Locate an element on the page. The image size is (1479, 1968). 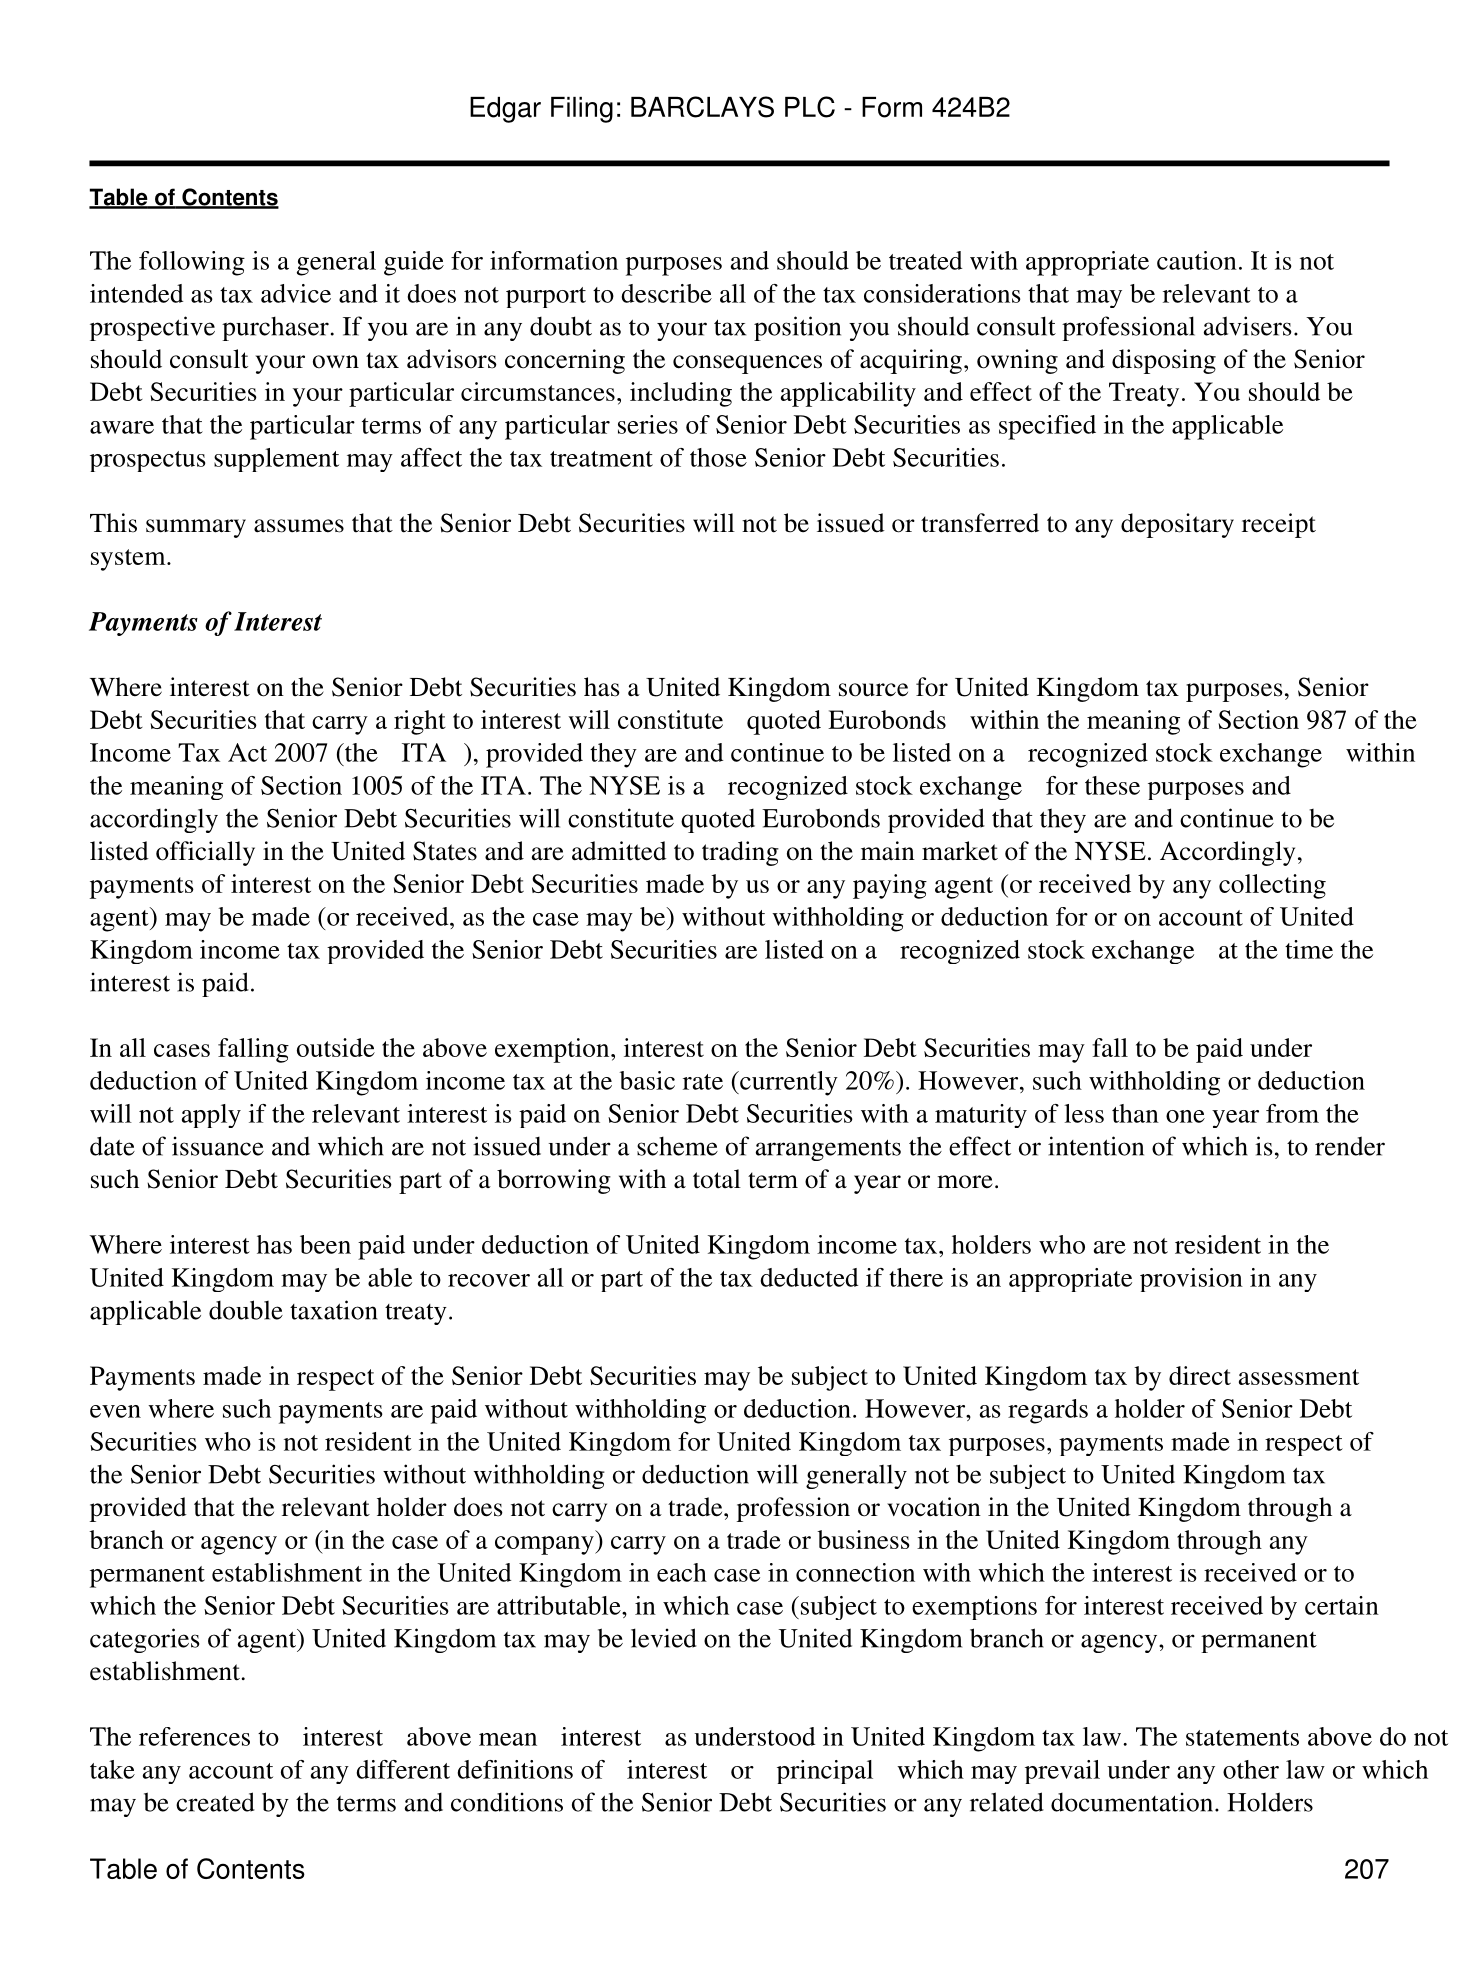
direct is located at coordinates (1200, 1375).
